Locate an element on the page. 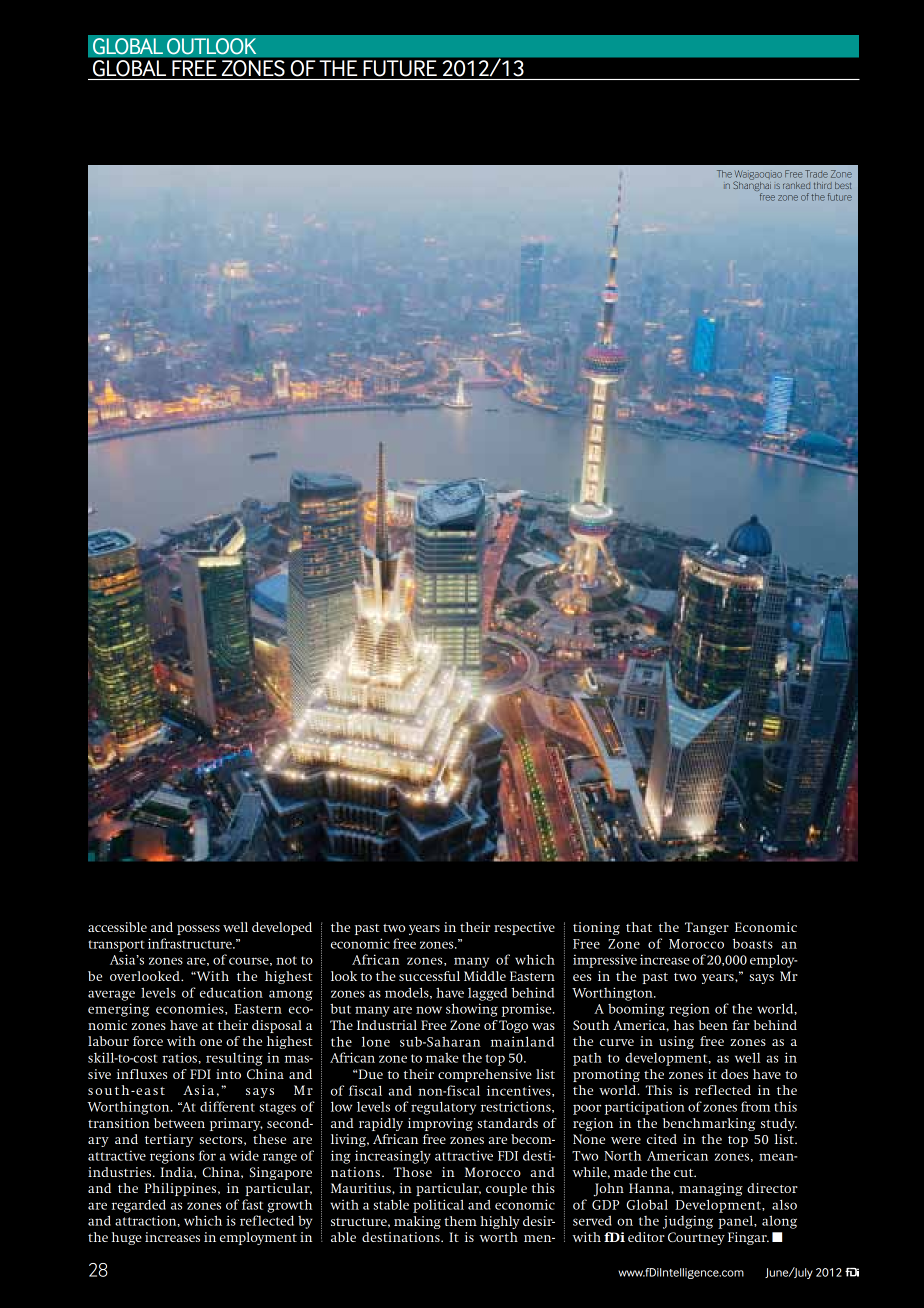 This image has width=924, height=1308. accessible is located at coordinates (117, 927).
